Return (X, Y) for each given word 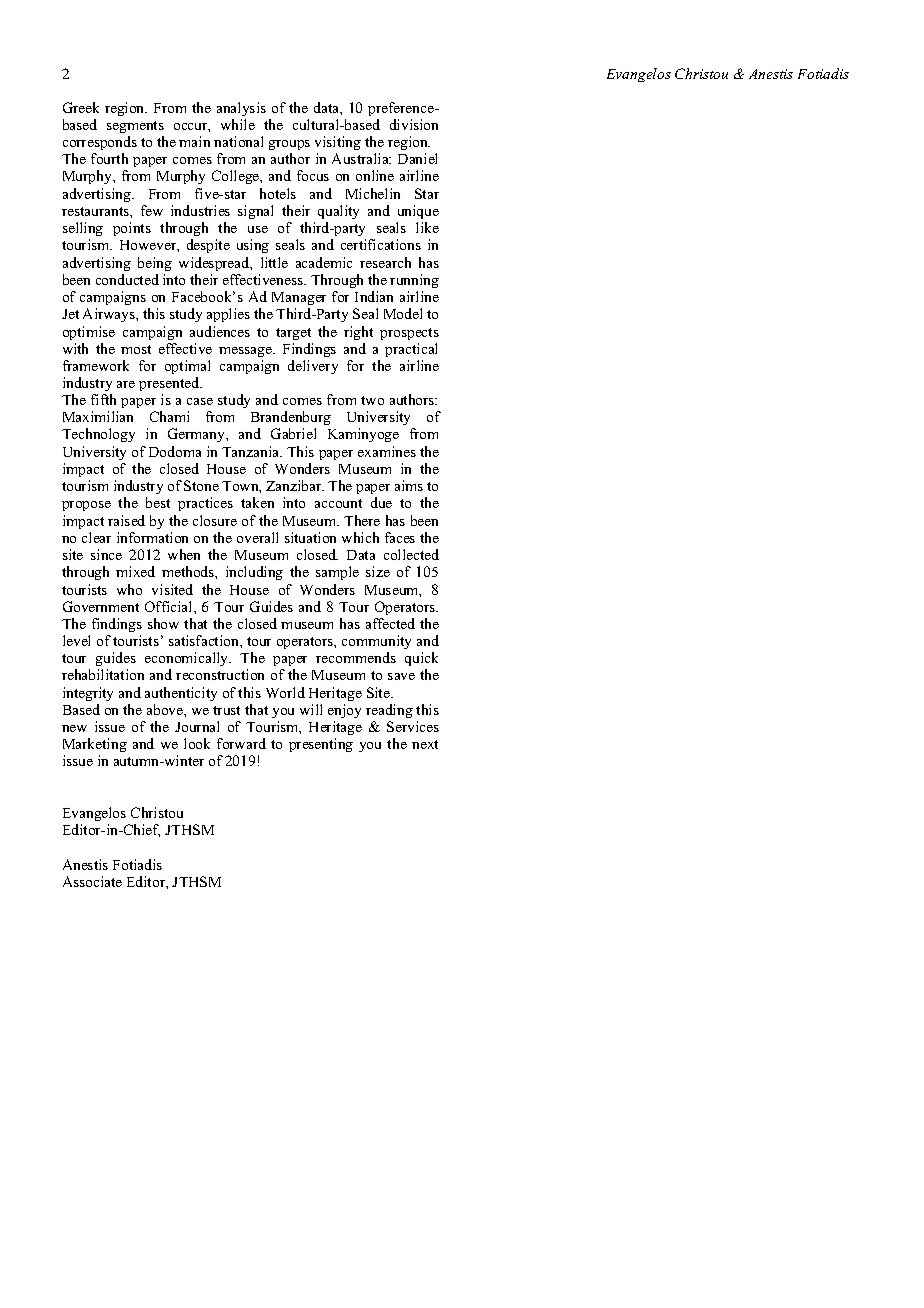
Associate (92, 881)
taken (257, 502)
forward (241, 743)
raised (126, 520)
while (238, 124)
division (414, 124)
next (425, 744)
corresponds (100, 143)
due (381, 502)
